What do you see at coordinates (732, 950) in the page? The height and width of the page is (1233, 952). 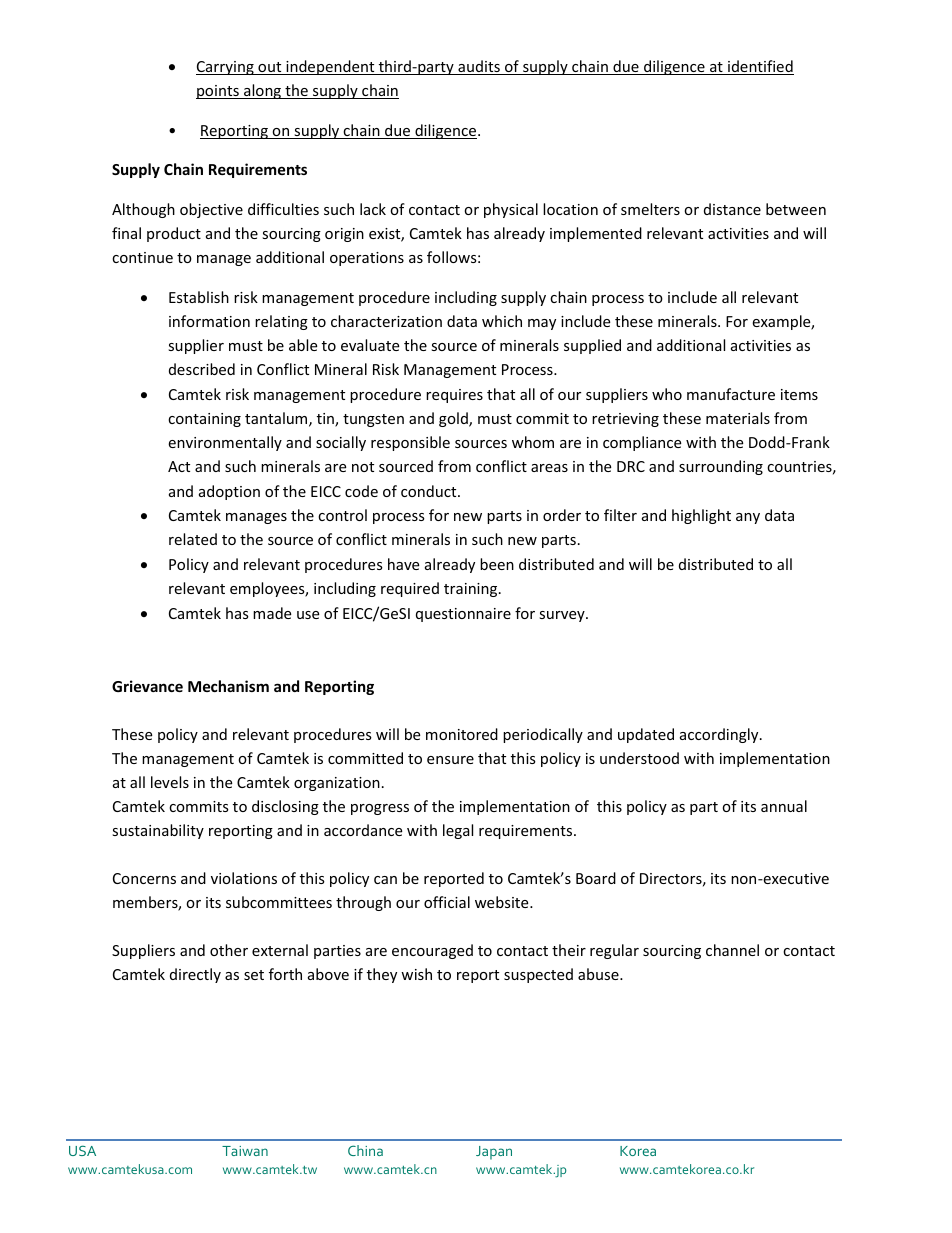 I see `channel` at bounding box center [732, 950].
